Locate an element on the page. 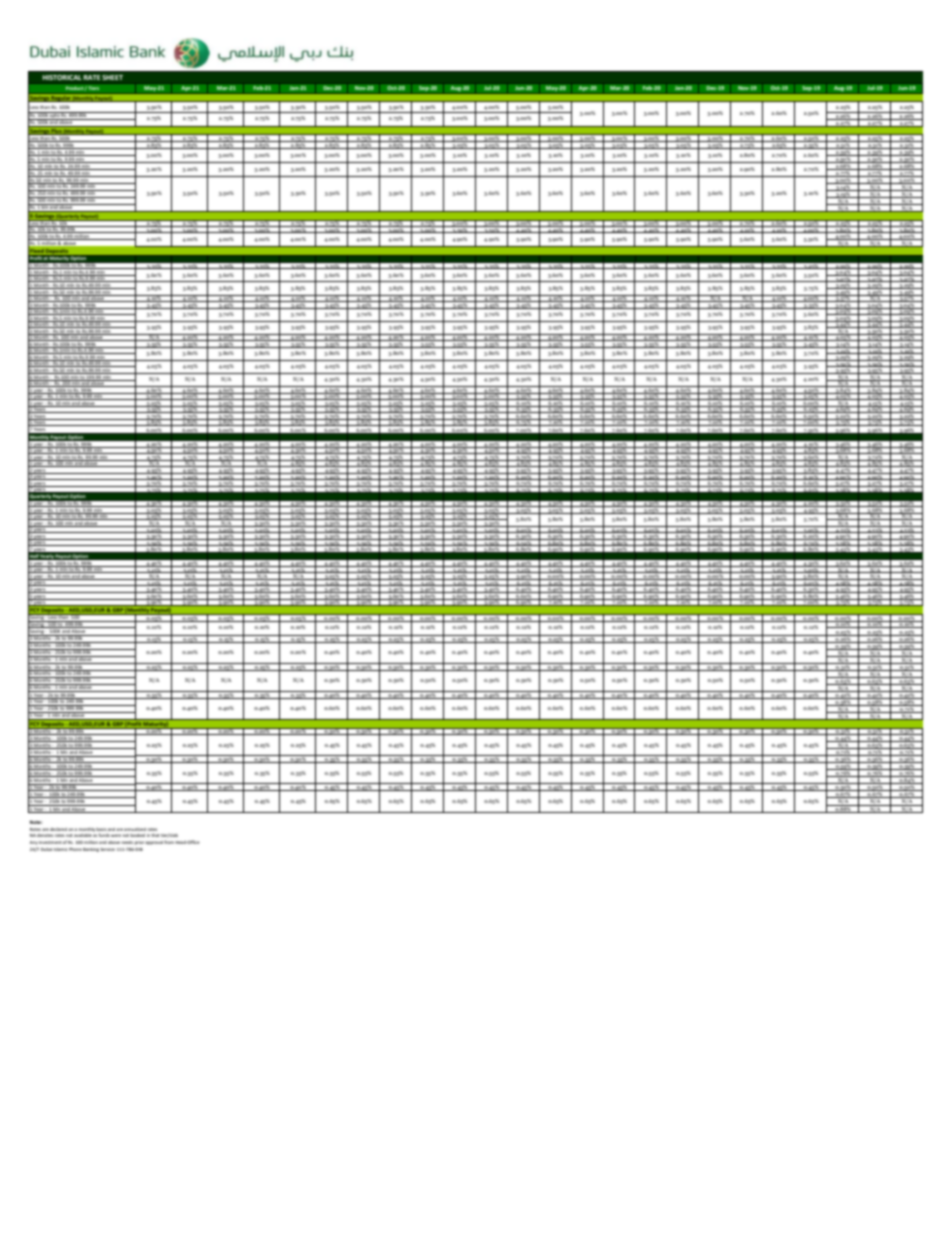 Image resolution: width=952 pixels, height=1233 pixels. annualized is located at coordinates (135, 829).
